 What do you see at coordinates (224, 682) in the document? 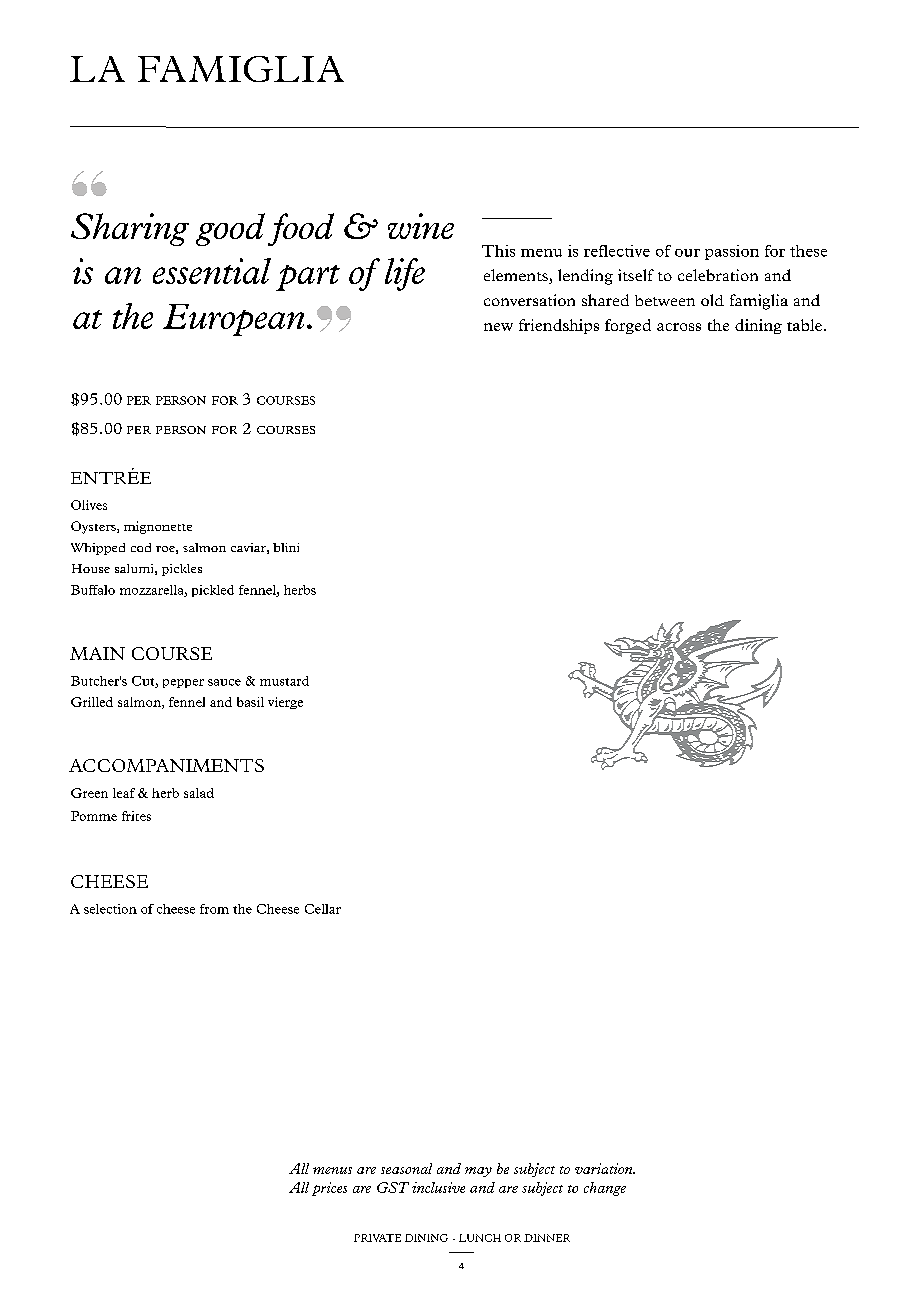
I see `sauce` at bounding box center [224, 682].
